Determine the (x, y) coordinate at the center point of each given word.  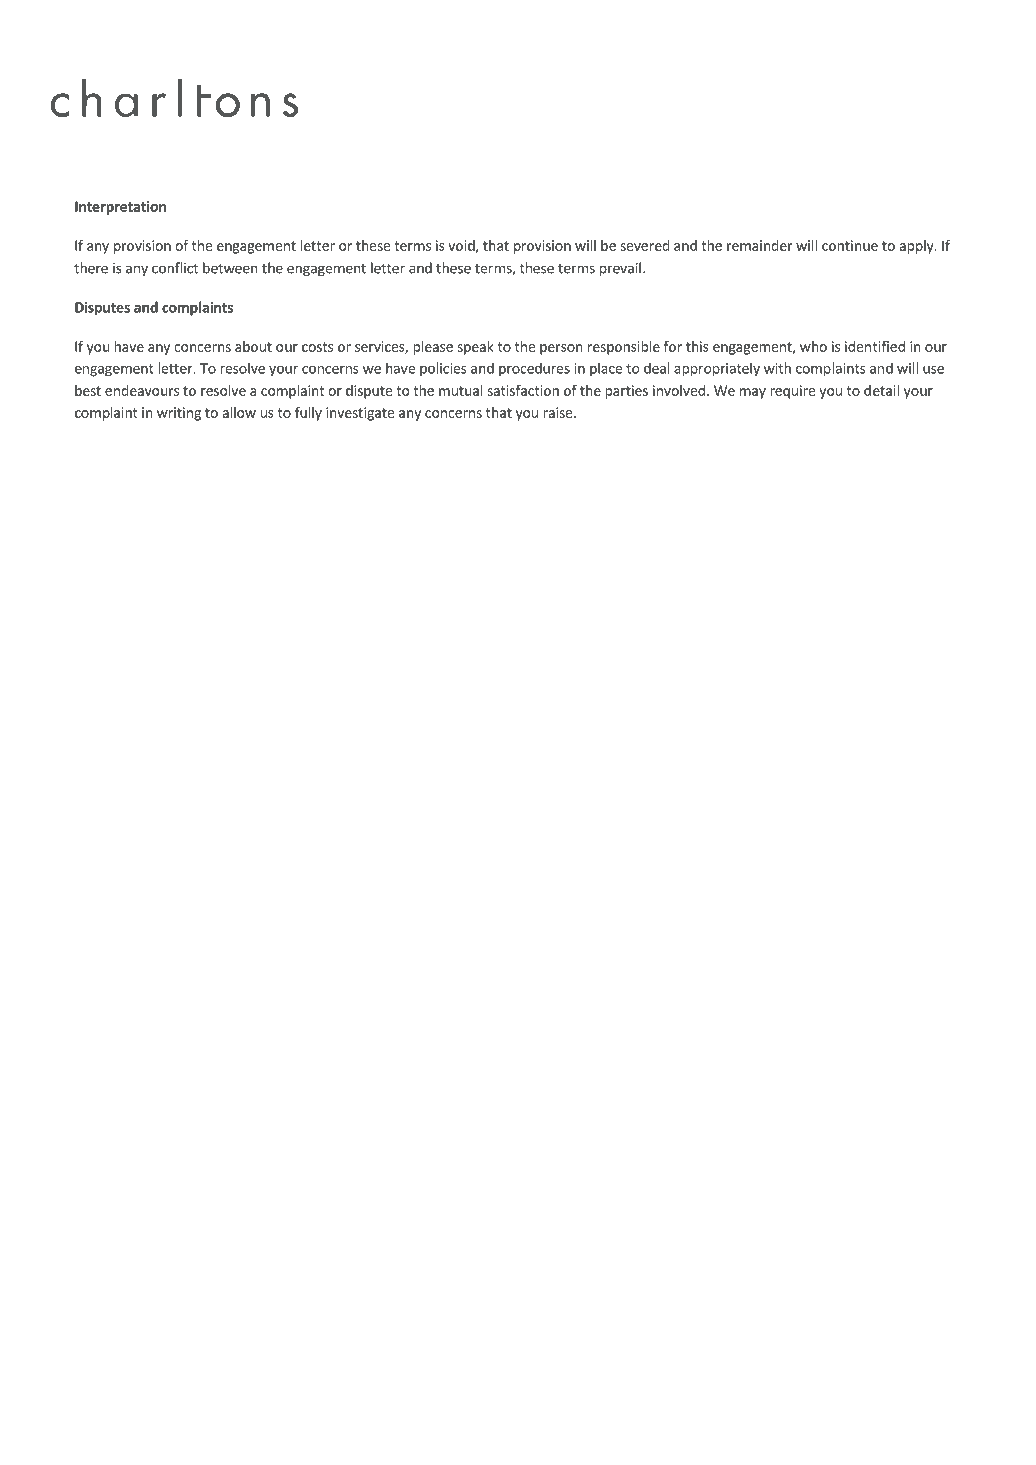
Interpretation (120, 208)
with (777, 368)
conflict (175, 268)
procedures (534, 369)
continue (850, 245)
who (813, 346)
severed (645, 245)
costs (317, 347)
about (253, 346)
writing (179, 414)
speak (475, 348)
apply (917, 247)
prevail (620, 269)
